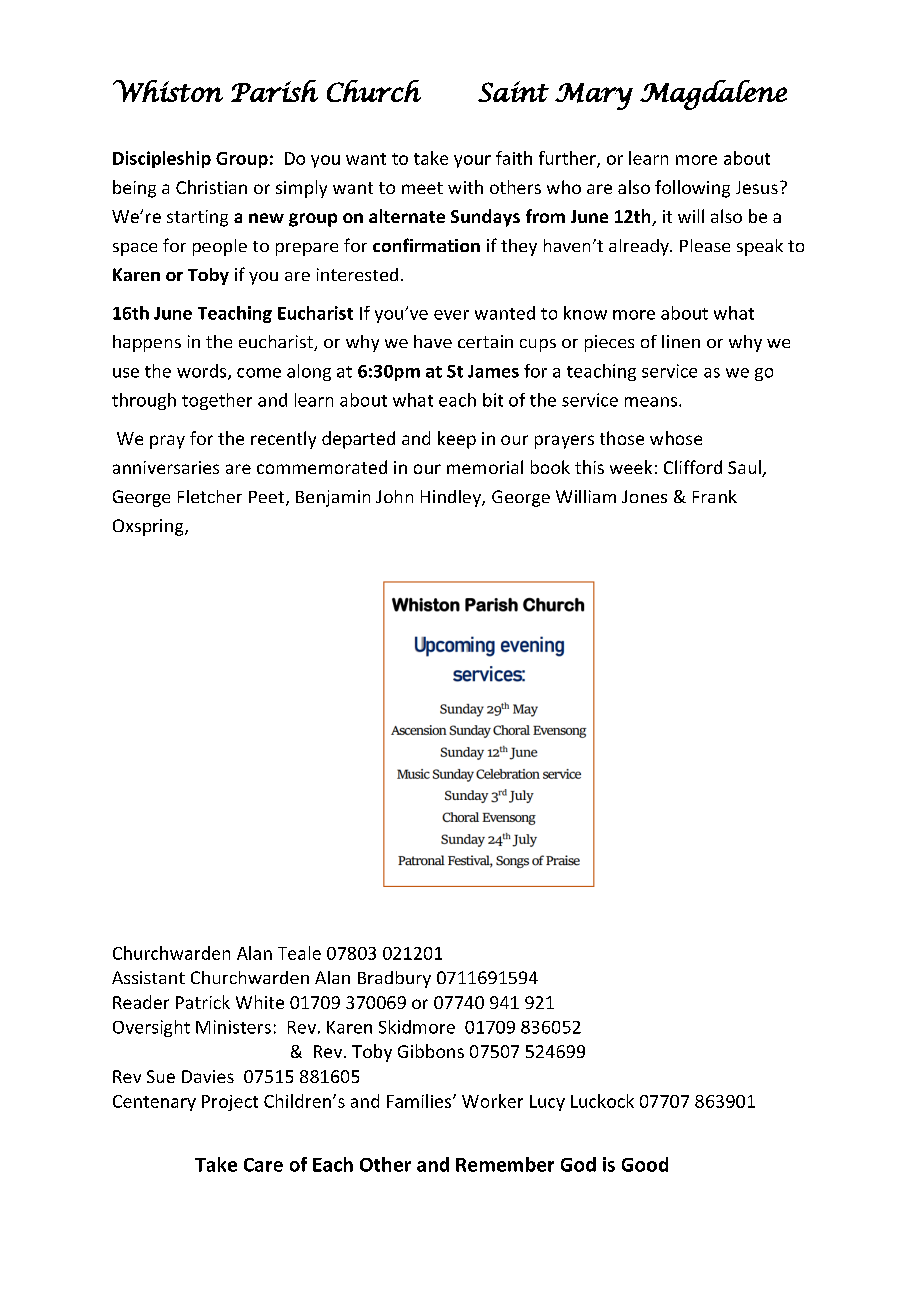 This document has width=924, height=1308. Describe the element at coordinates (451, 315) in the document. I see `ever` at that location.
